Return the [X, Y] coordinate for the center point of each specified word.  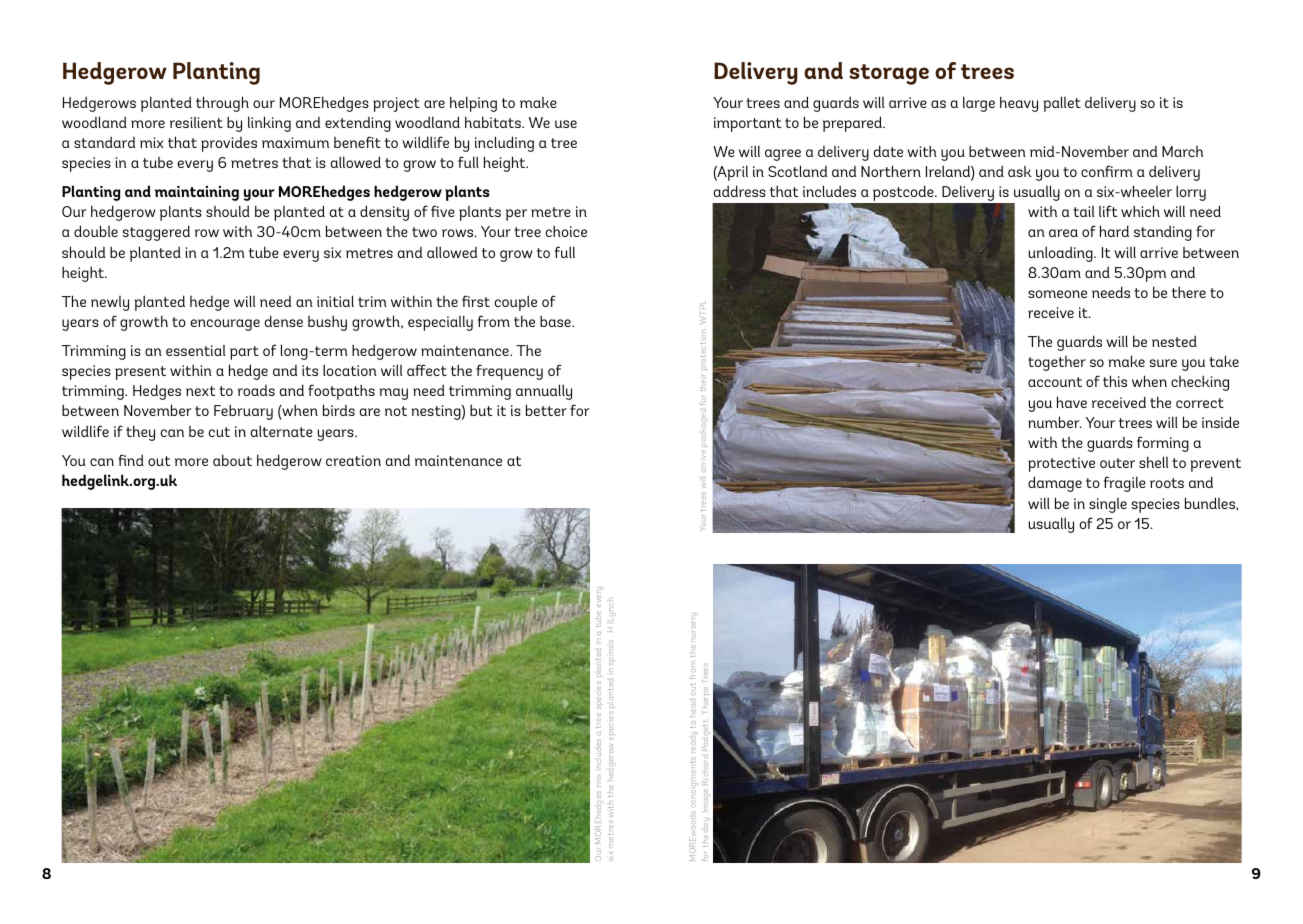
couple [516, 303]
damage [1055, 484]
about [232, 460]
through [222, 104]
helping [473, 104]
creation [353, 460]
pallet [1062, 104]
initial [335, 301]
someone [1057, 294]
